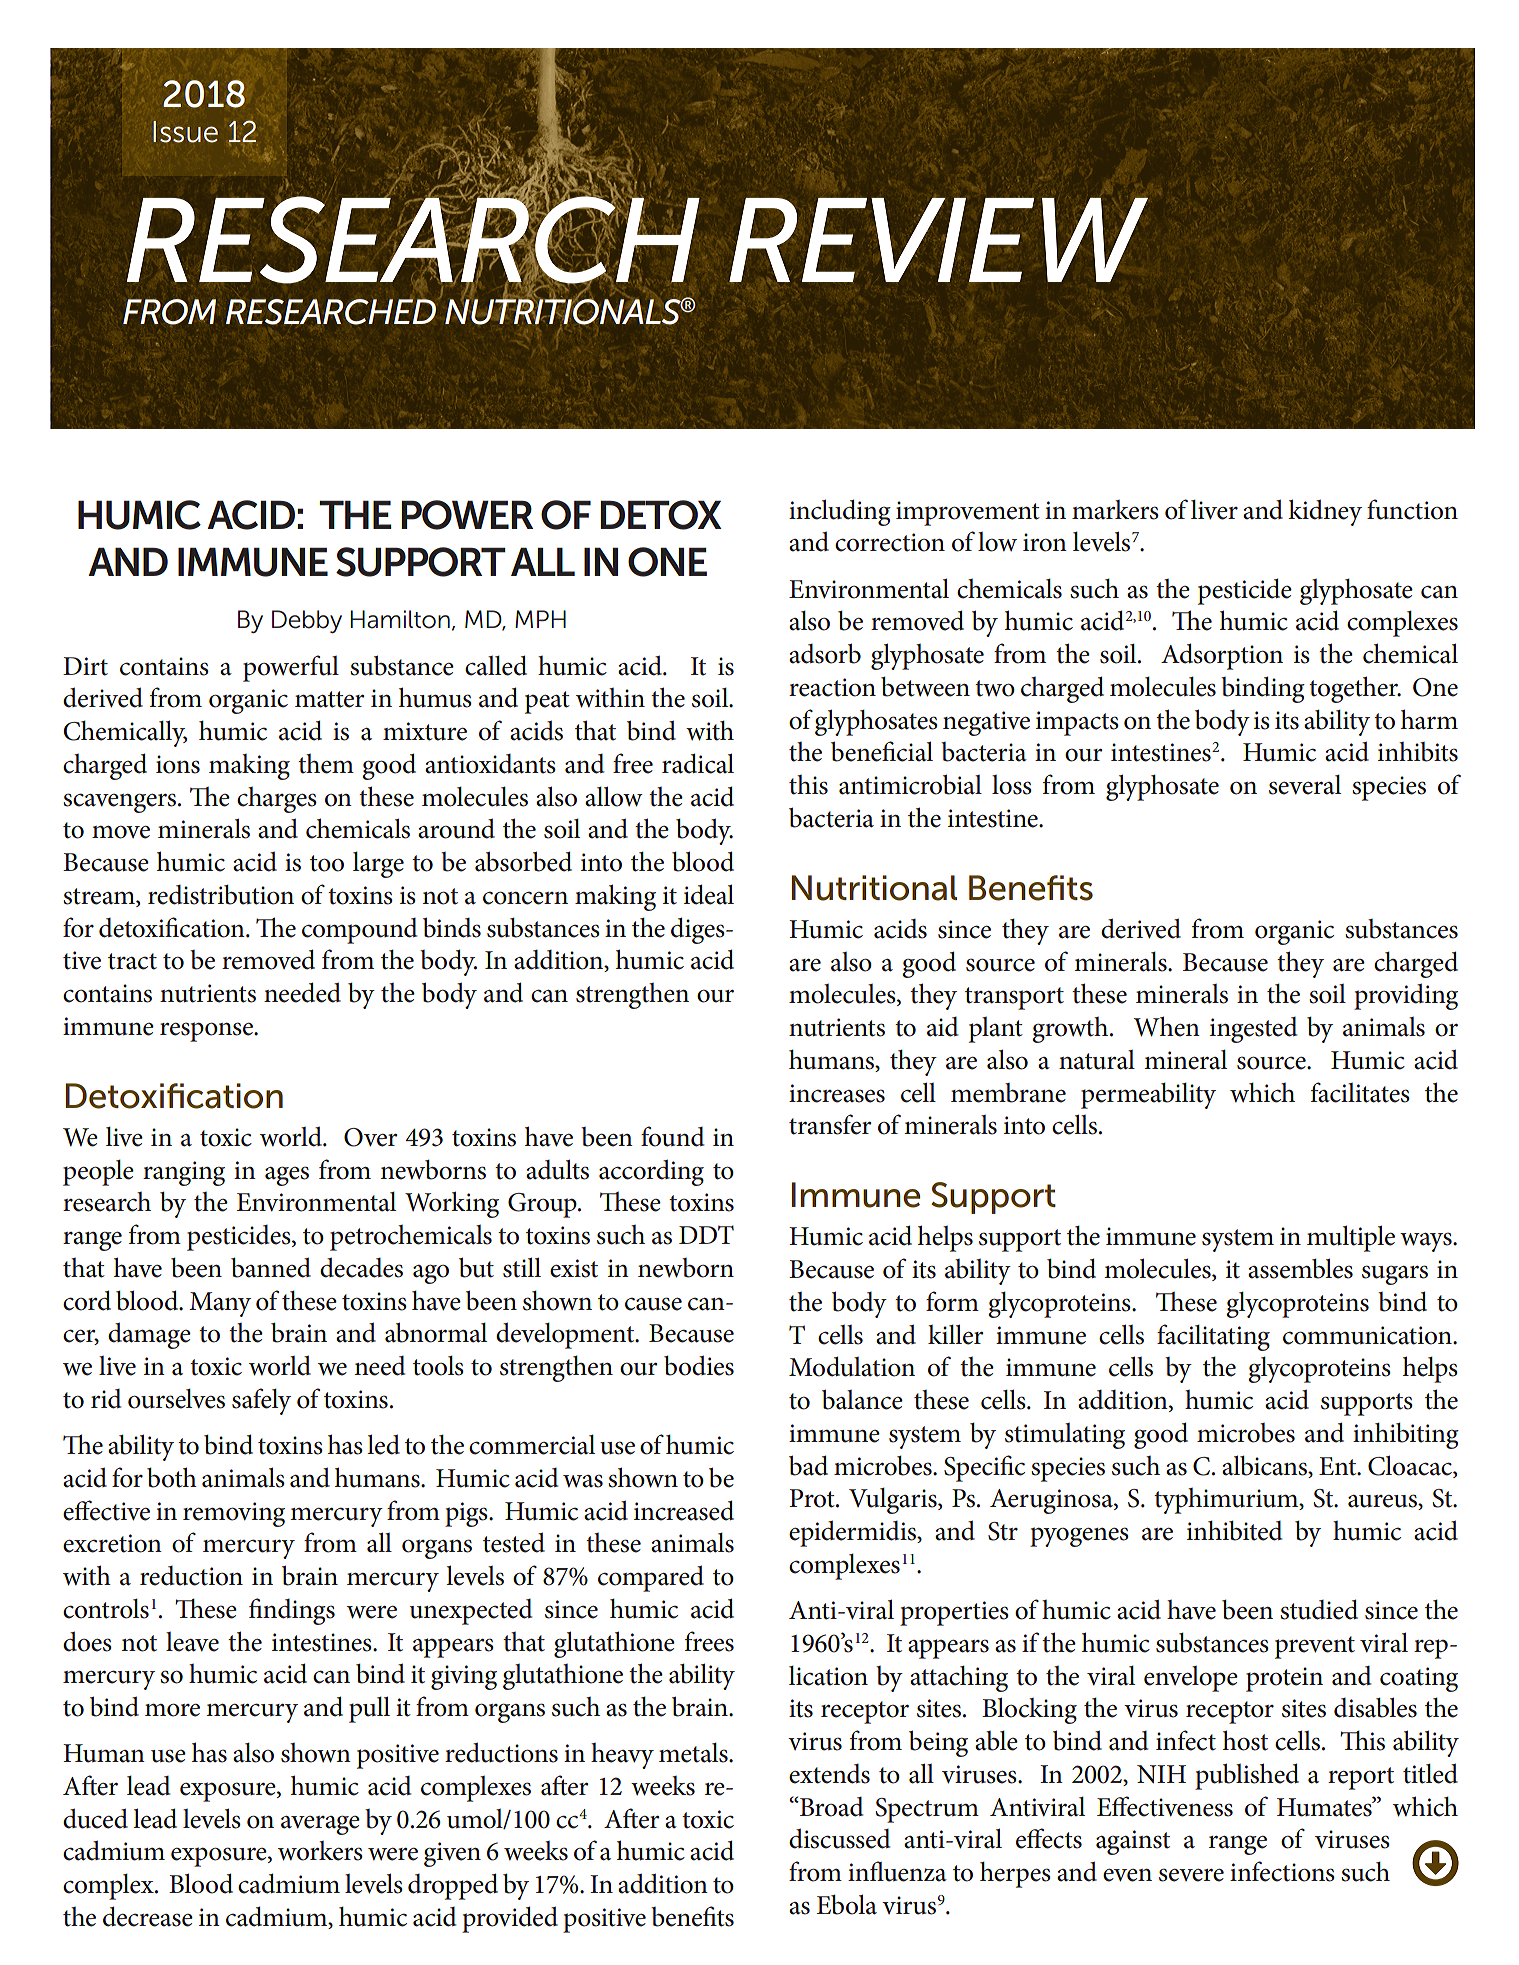 The image size is (1519, 1965). I want to click on function, so click(1412, 509).
